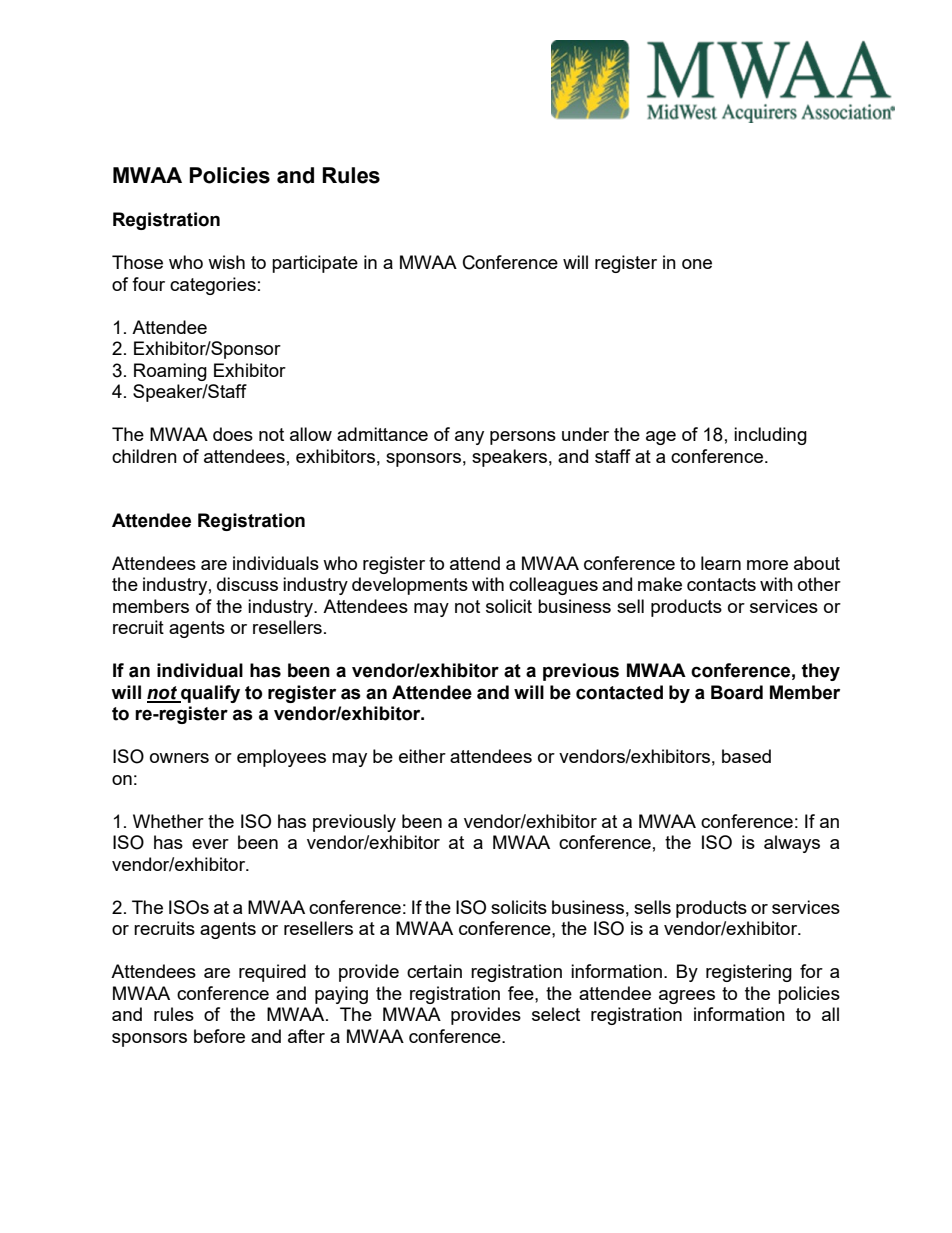 The image size is (952, 1233). What do you see at coordinates (522, 993) in the page?
I see `fee` at bounding box center [522, 993].
